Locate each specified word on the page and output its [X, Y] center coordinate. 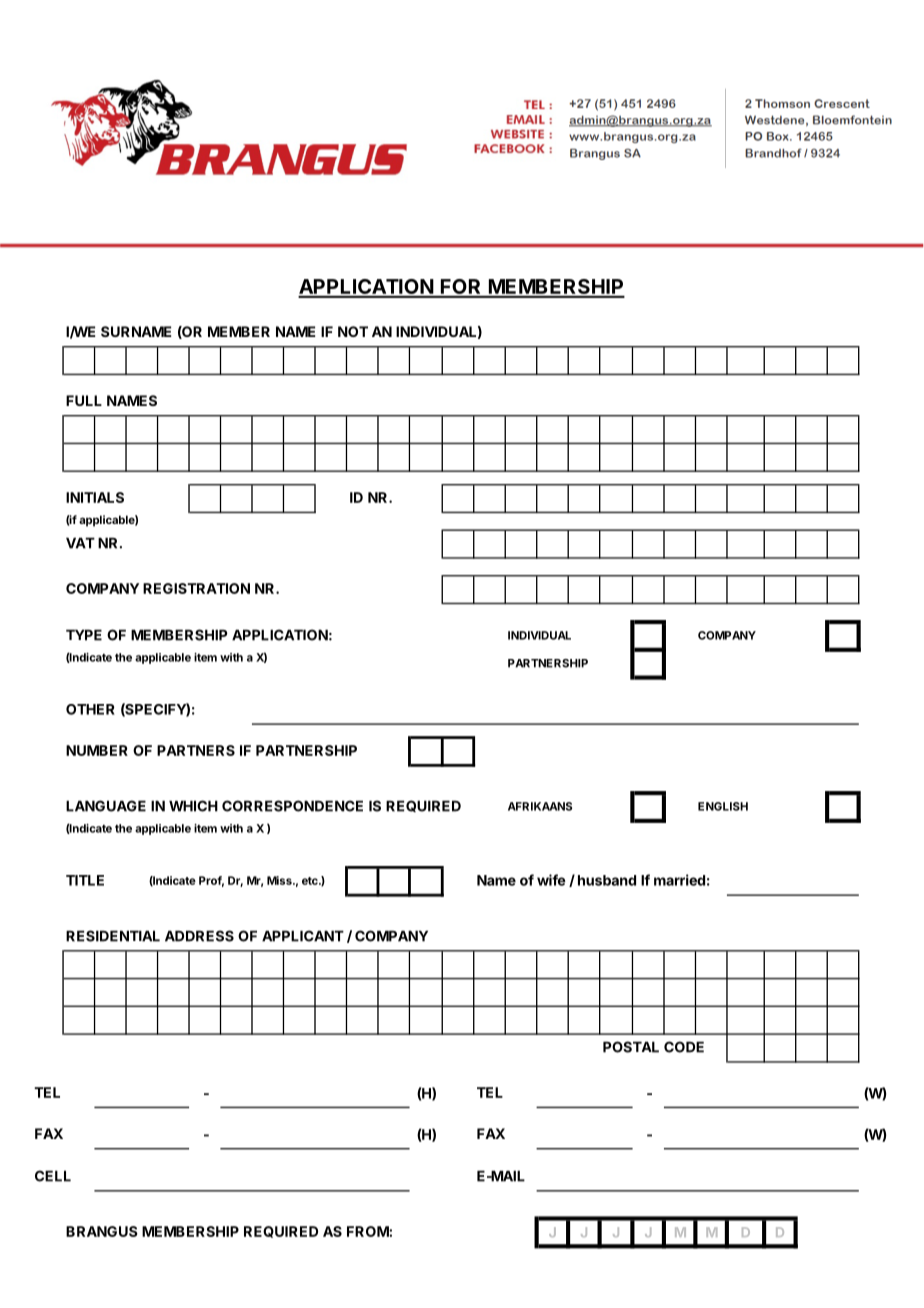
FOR [461, 288]
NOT [353, 331]
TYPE [84, 635]
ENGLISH [723, 806]
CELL [53, 1176]
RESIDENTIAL [113, 936]
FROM [368, 1231]
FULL [84, 400]
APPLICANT [303, 936]
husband [607, 880]
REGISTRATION [196, 588]
